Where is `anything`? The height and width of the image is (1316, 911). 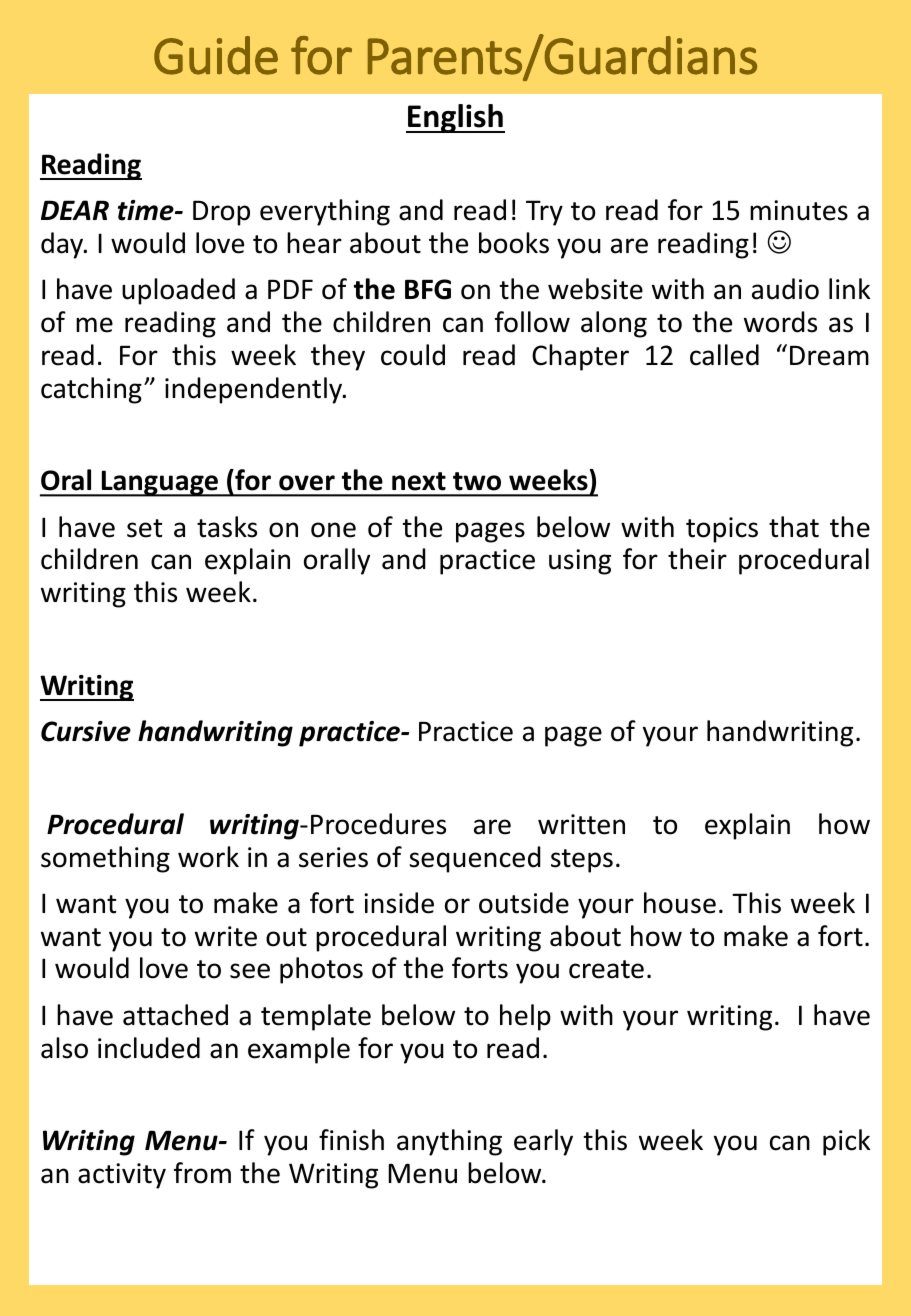 anything is located at coordinates (449, 1142).
